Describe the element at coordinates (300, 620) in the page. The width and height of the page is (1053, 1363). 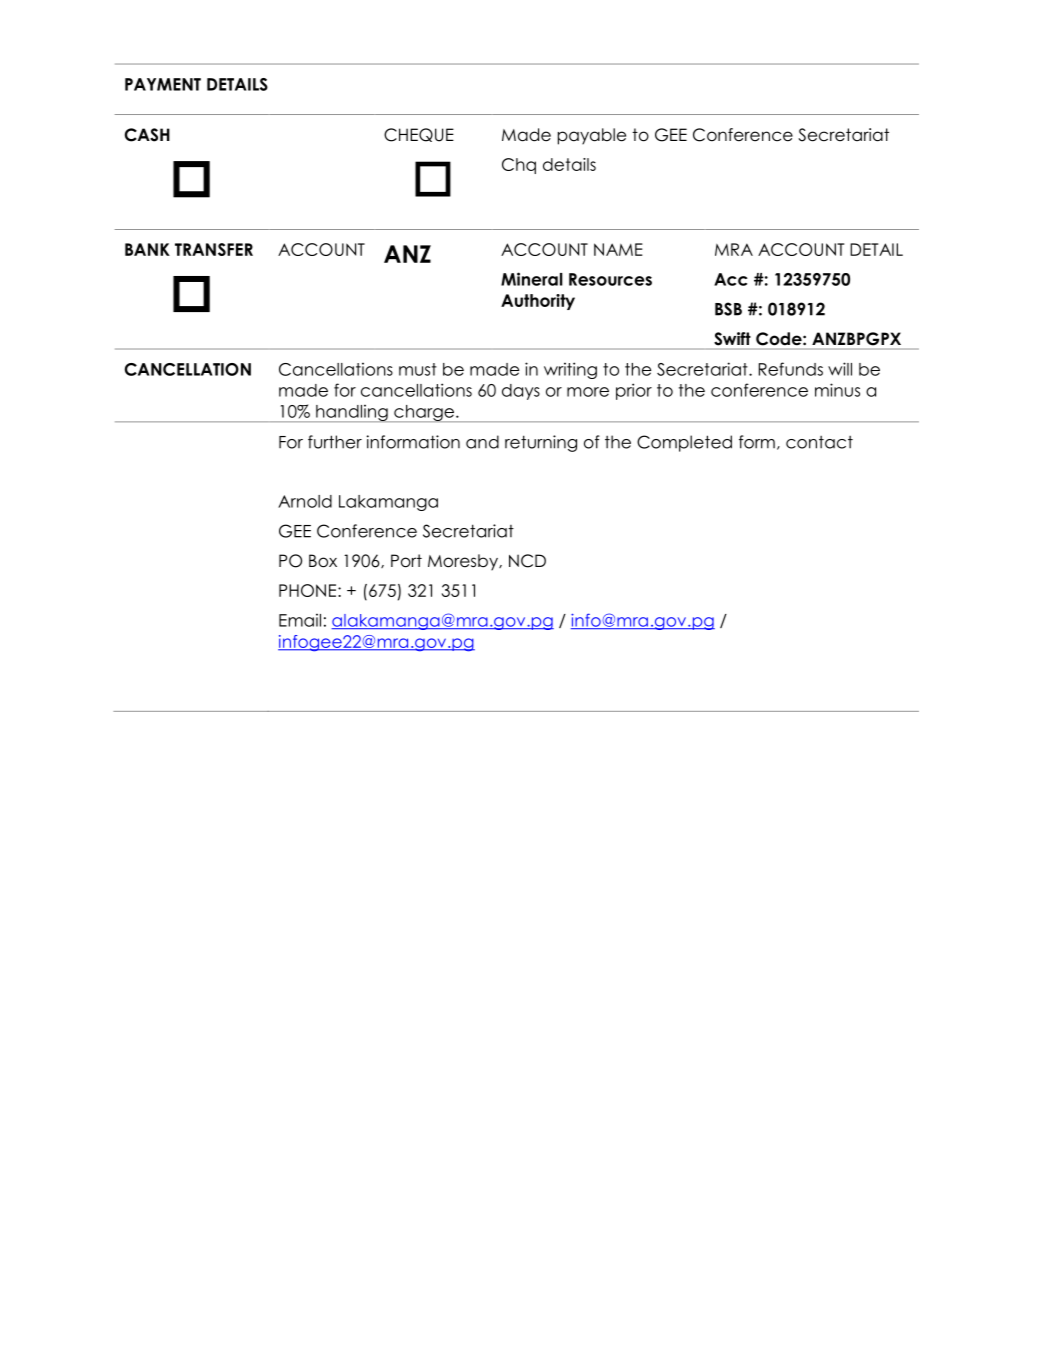
I see `Email` at that location.
